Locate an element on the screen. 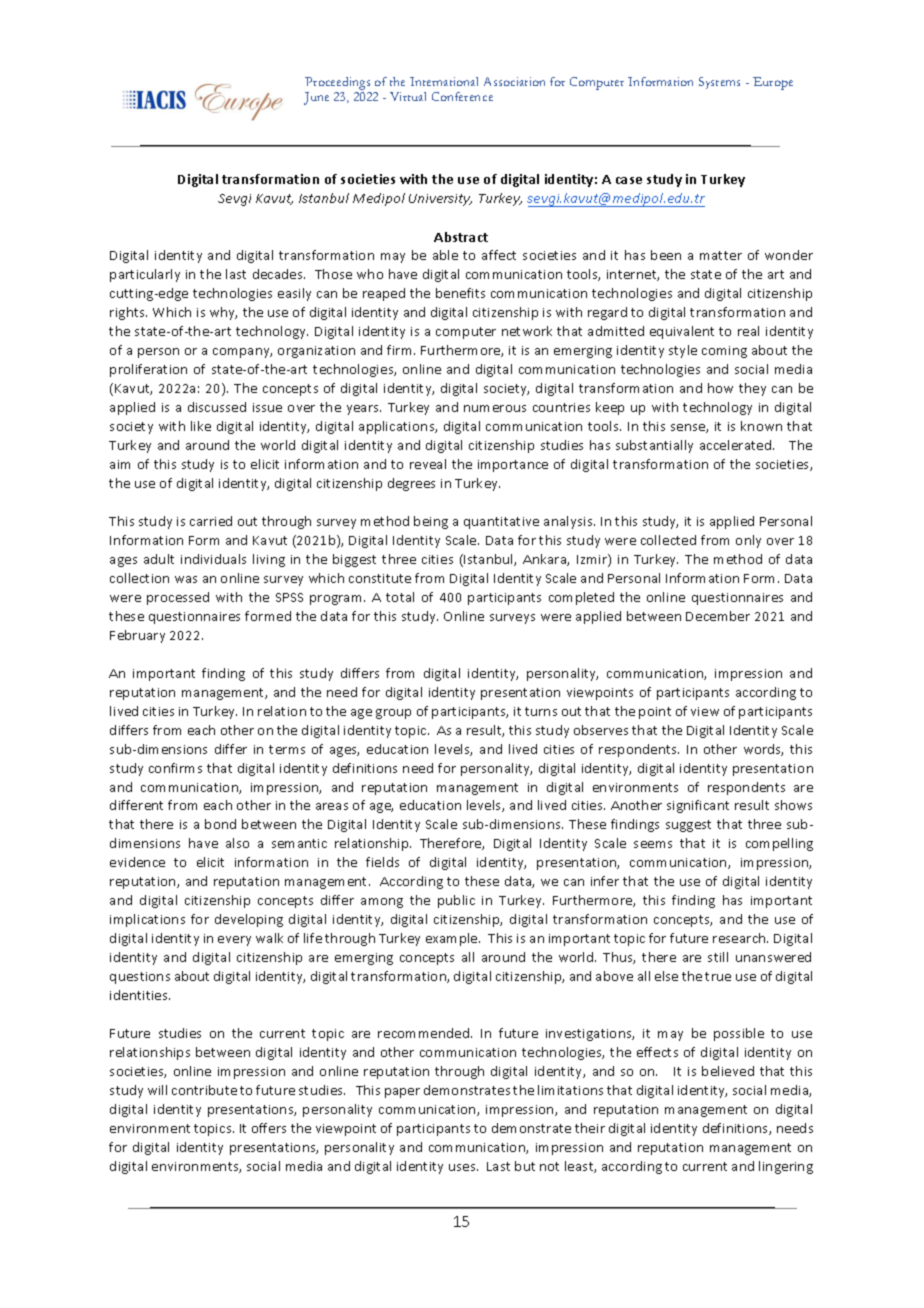 This screenshot has height=1308, width=924. fields is located at coordinates (382, 862).
